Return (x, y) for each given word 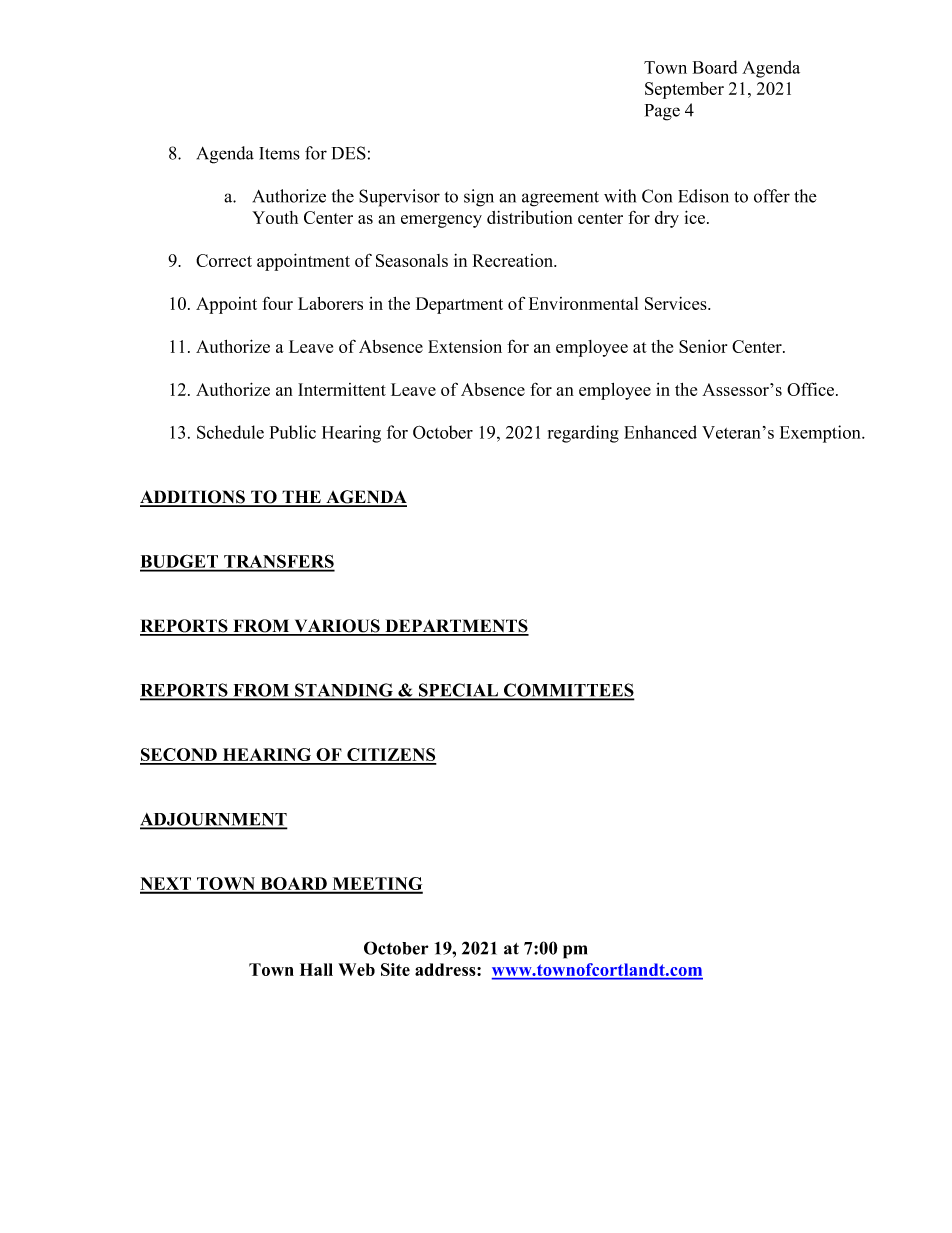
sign (479, 198)
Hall (316, 969)
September (684, 90)
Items (279, 153)
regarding (583, 434)
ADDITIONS (194, 498)
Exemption (821, 434)
